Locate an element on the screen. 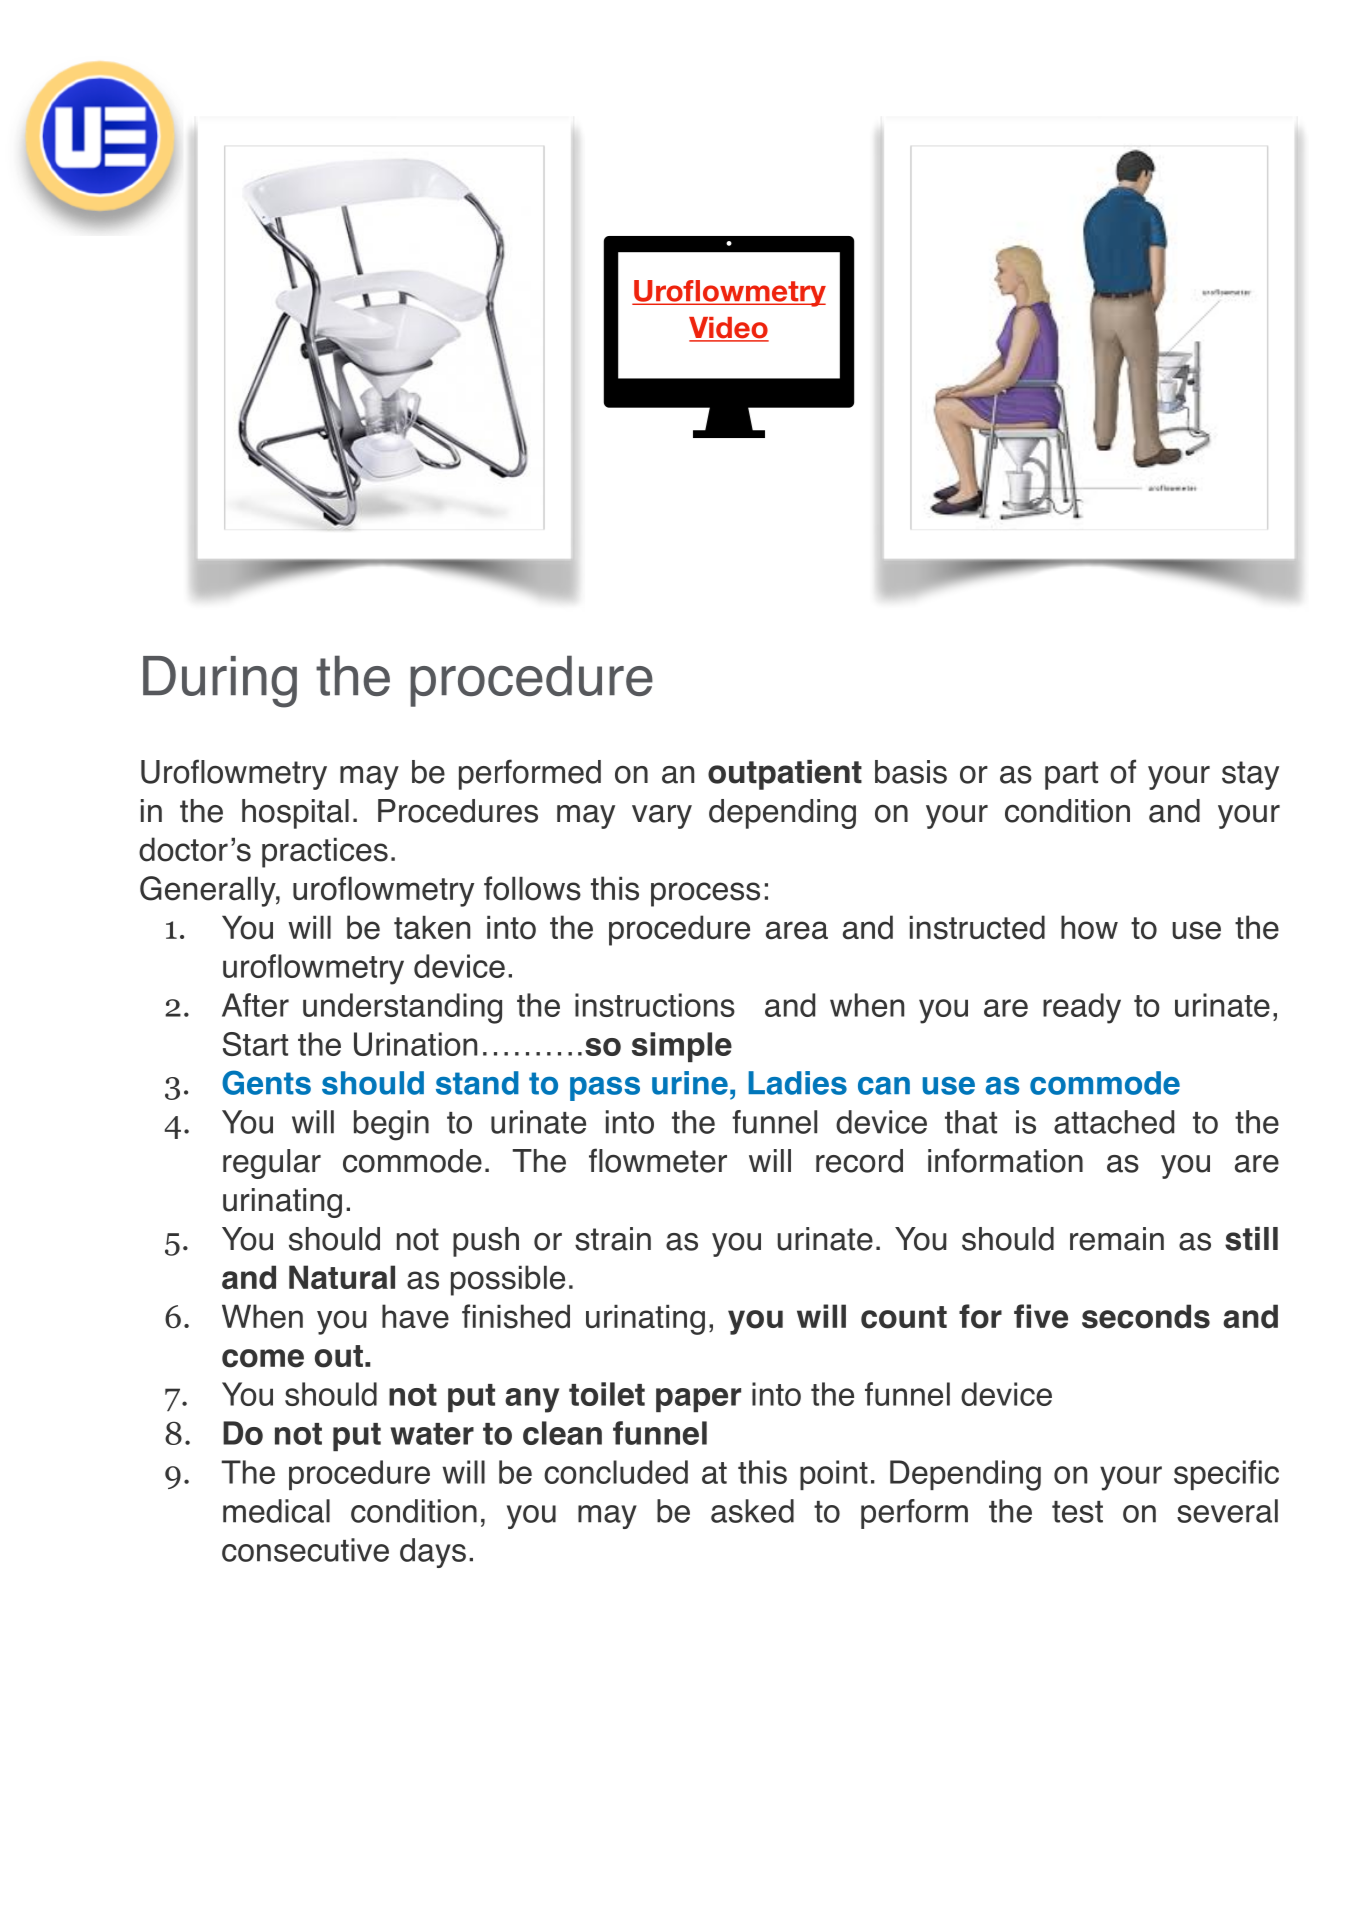 Image resolution: width=1362 pixels, height=1927 pixels. test is located at coordinates (1077, 1512).
